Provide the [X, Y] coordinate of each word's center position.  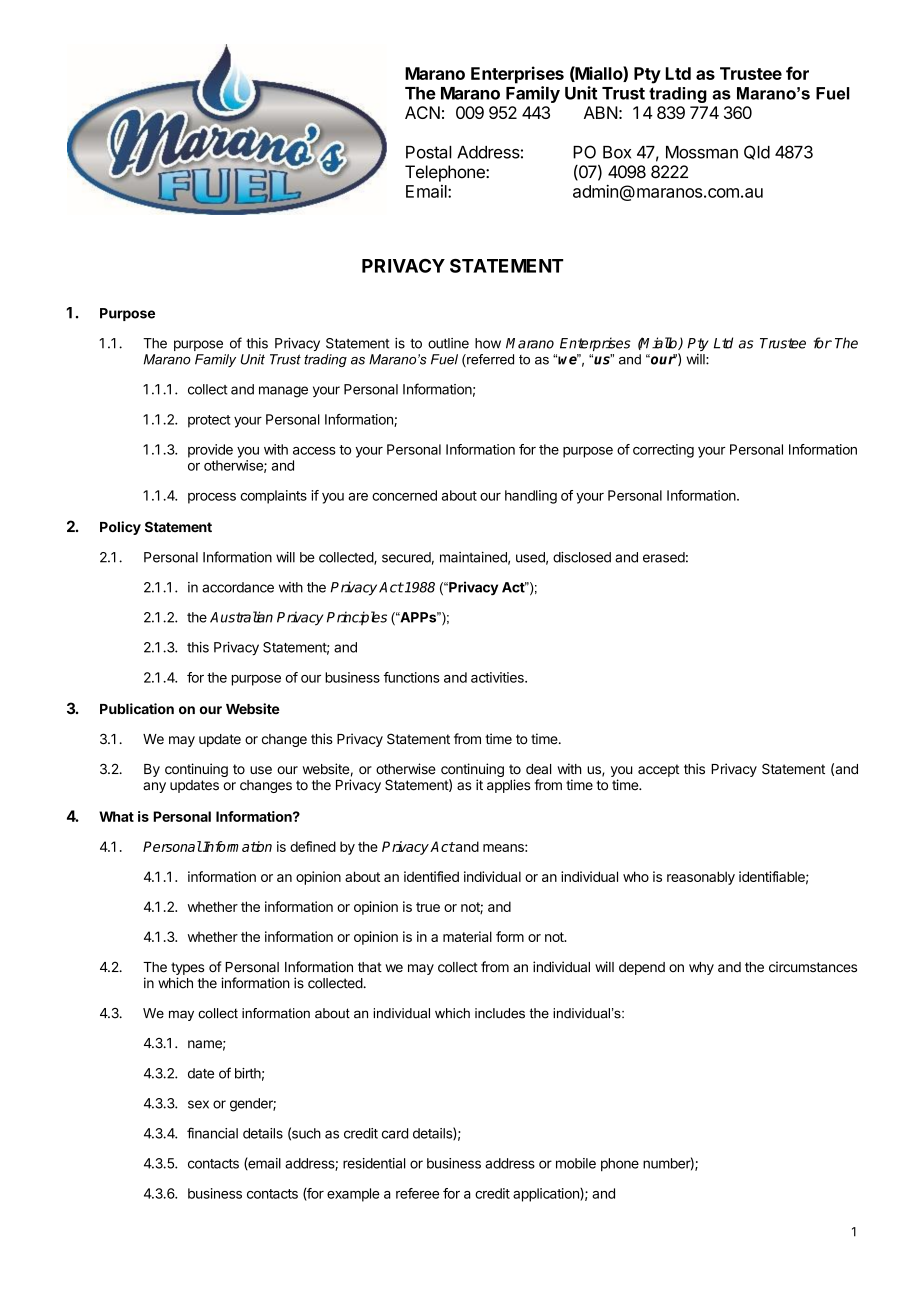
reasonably [701, 878]
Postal [429, 152]
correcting [663, 451]
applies [508, 786]
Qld [757, 152]
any [154, 787]
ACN [422, 112]
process [212, 498]
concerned [404, 495]
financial [212, 1133]
